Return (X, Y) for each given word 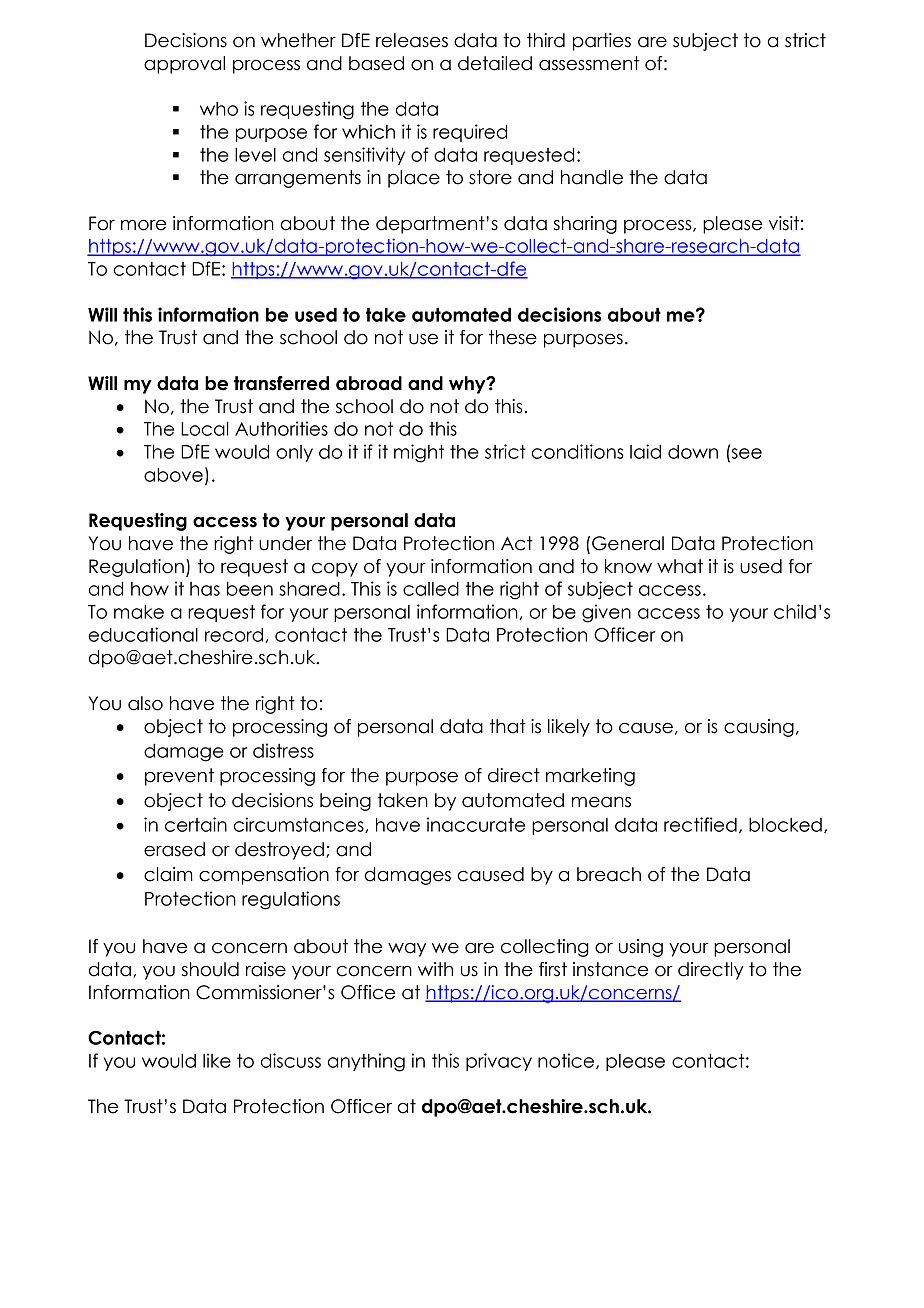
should (210, 969)
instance (610, 969)
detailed (495, 63)
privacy (499, 1062)
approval (184, 65)
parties (602, 42)
